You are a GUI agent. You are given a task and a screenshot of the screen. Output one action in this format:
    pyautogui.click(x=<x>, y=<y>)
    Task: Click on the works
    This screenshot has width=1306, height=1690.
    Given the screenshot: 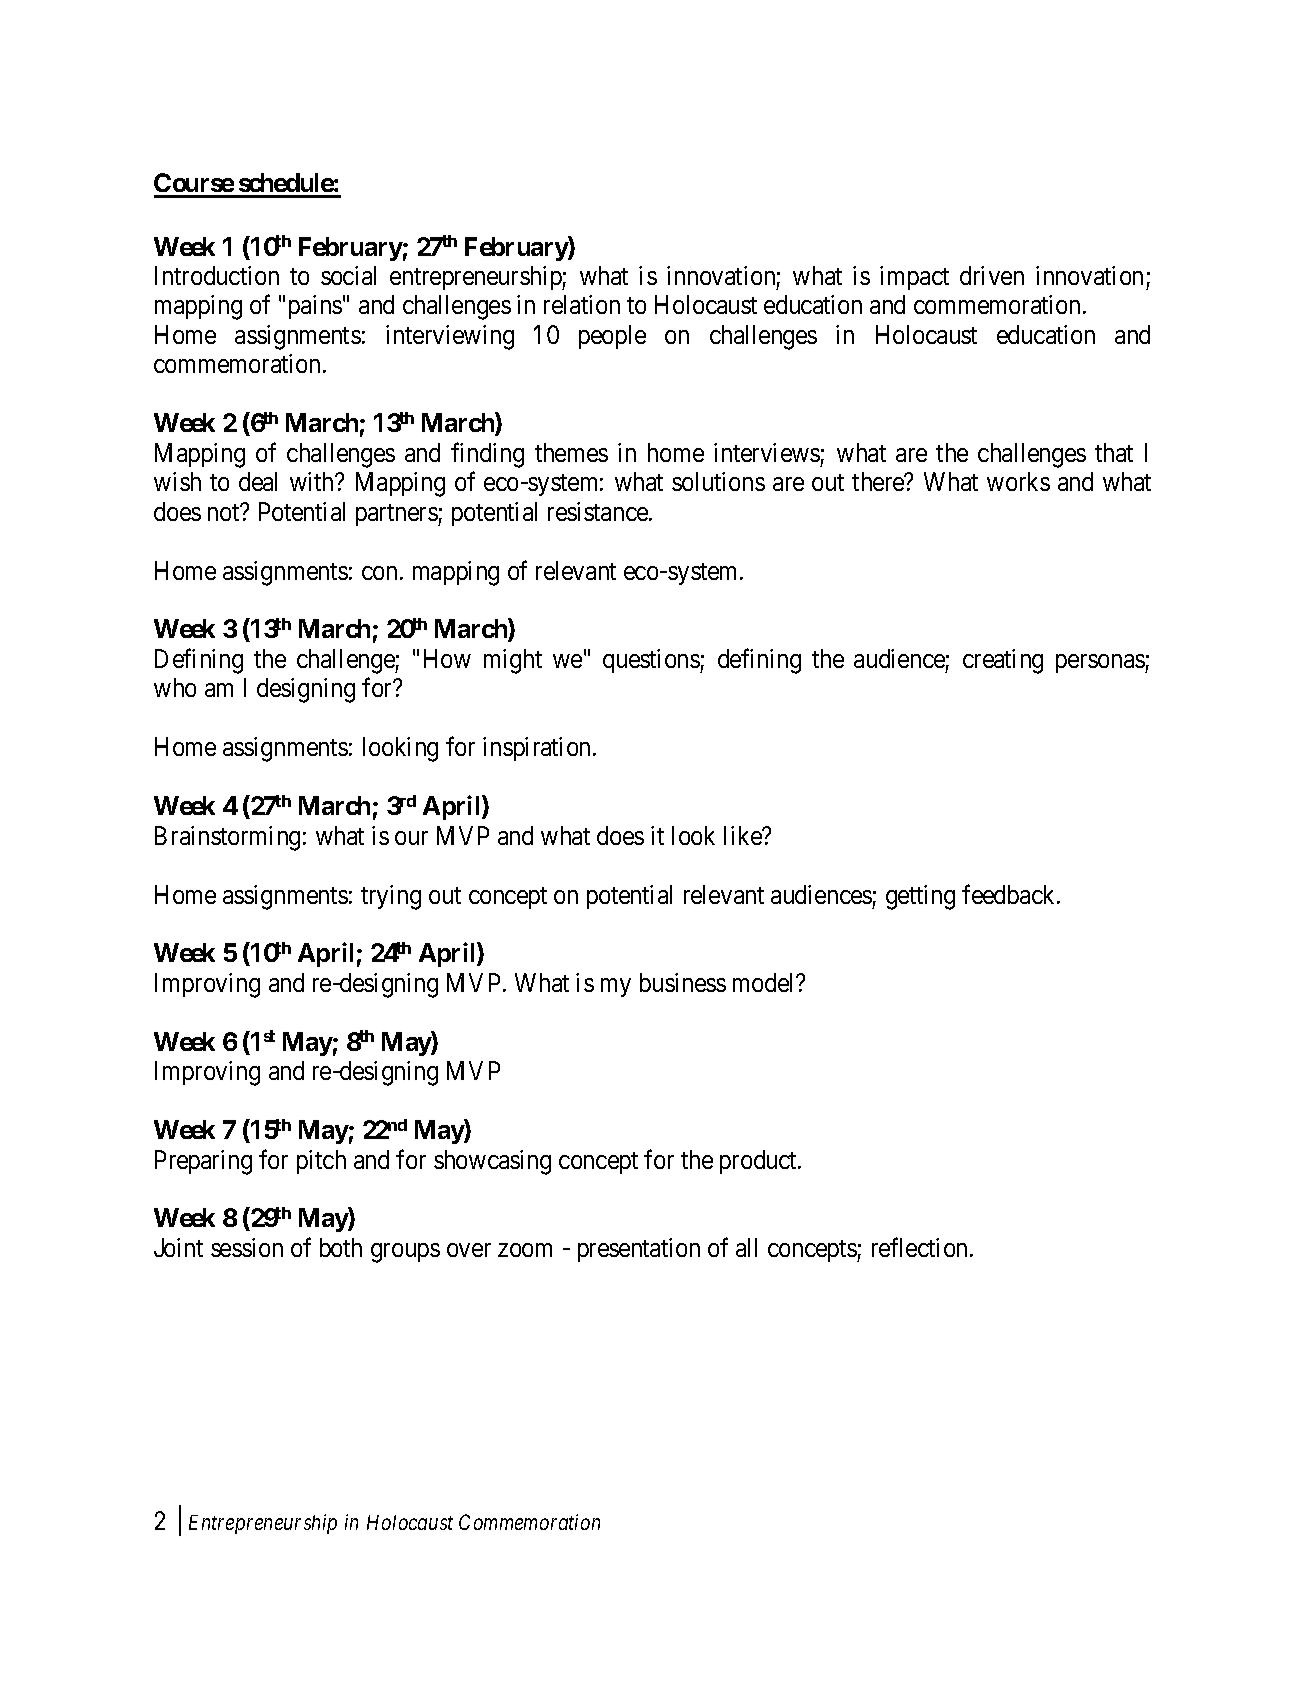 What is the action you would take?
    pyautogui.click(x=1018, y=481)
